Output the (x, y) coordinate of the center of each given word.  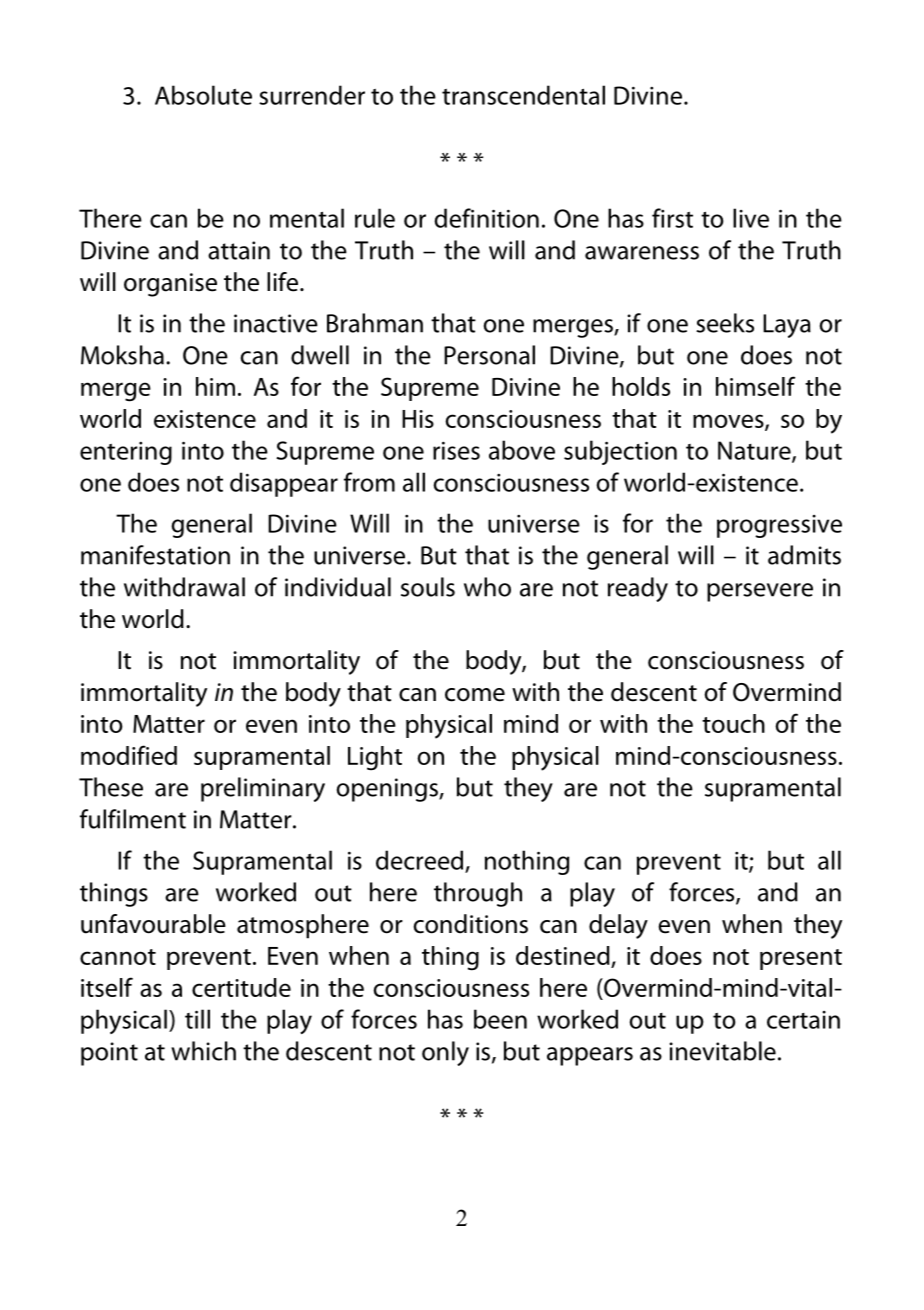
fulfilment (133, 819)
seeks (725, 323)
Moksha (122, 355)
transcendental (523, 95)
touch (733, 723)
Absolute (203, 95)
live (751, 218)
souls (428, 587)
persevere (760, 592)
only (445, 1053)
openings (388, 790)
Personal (489, 355)
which (203, 1051)
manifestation (155, 555)
